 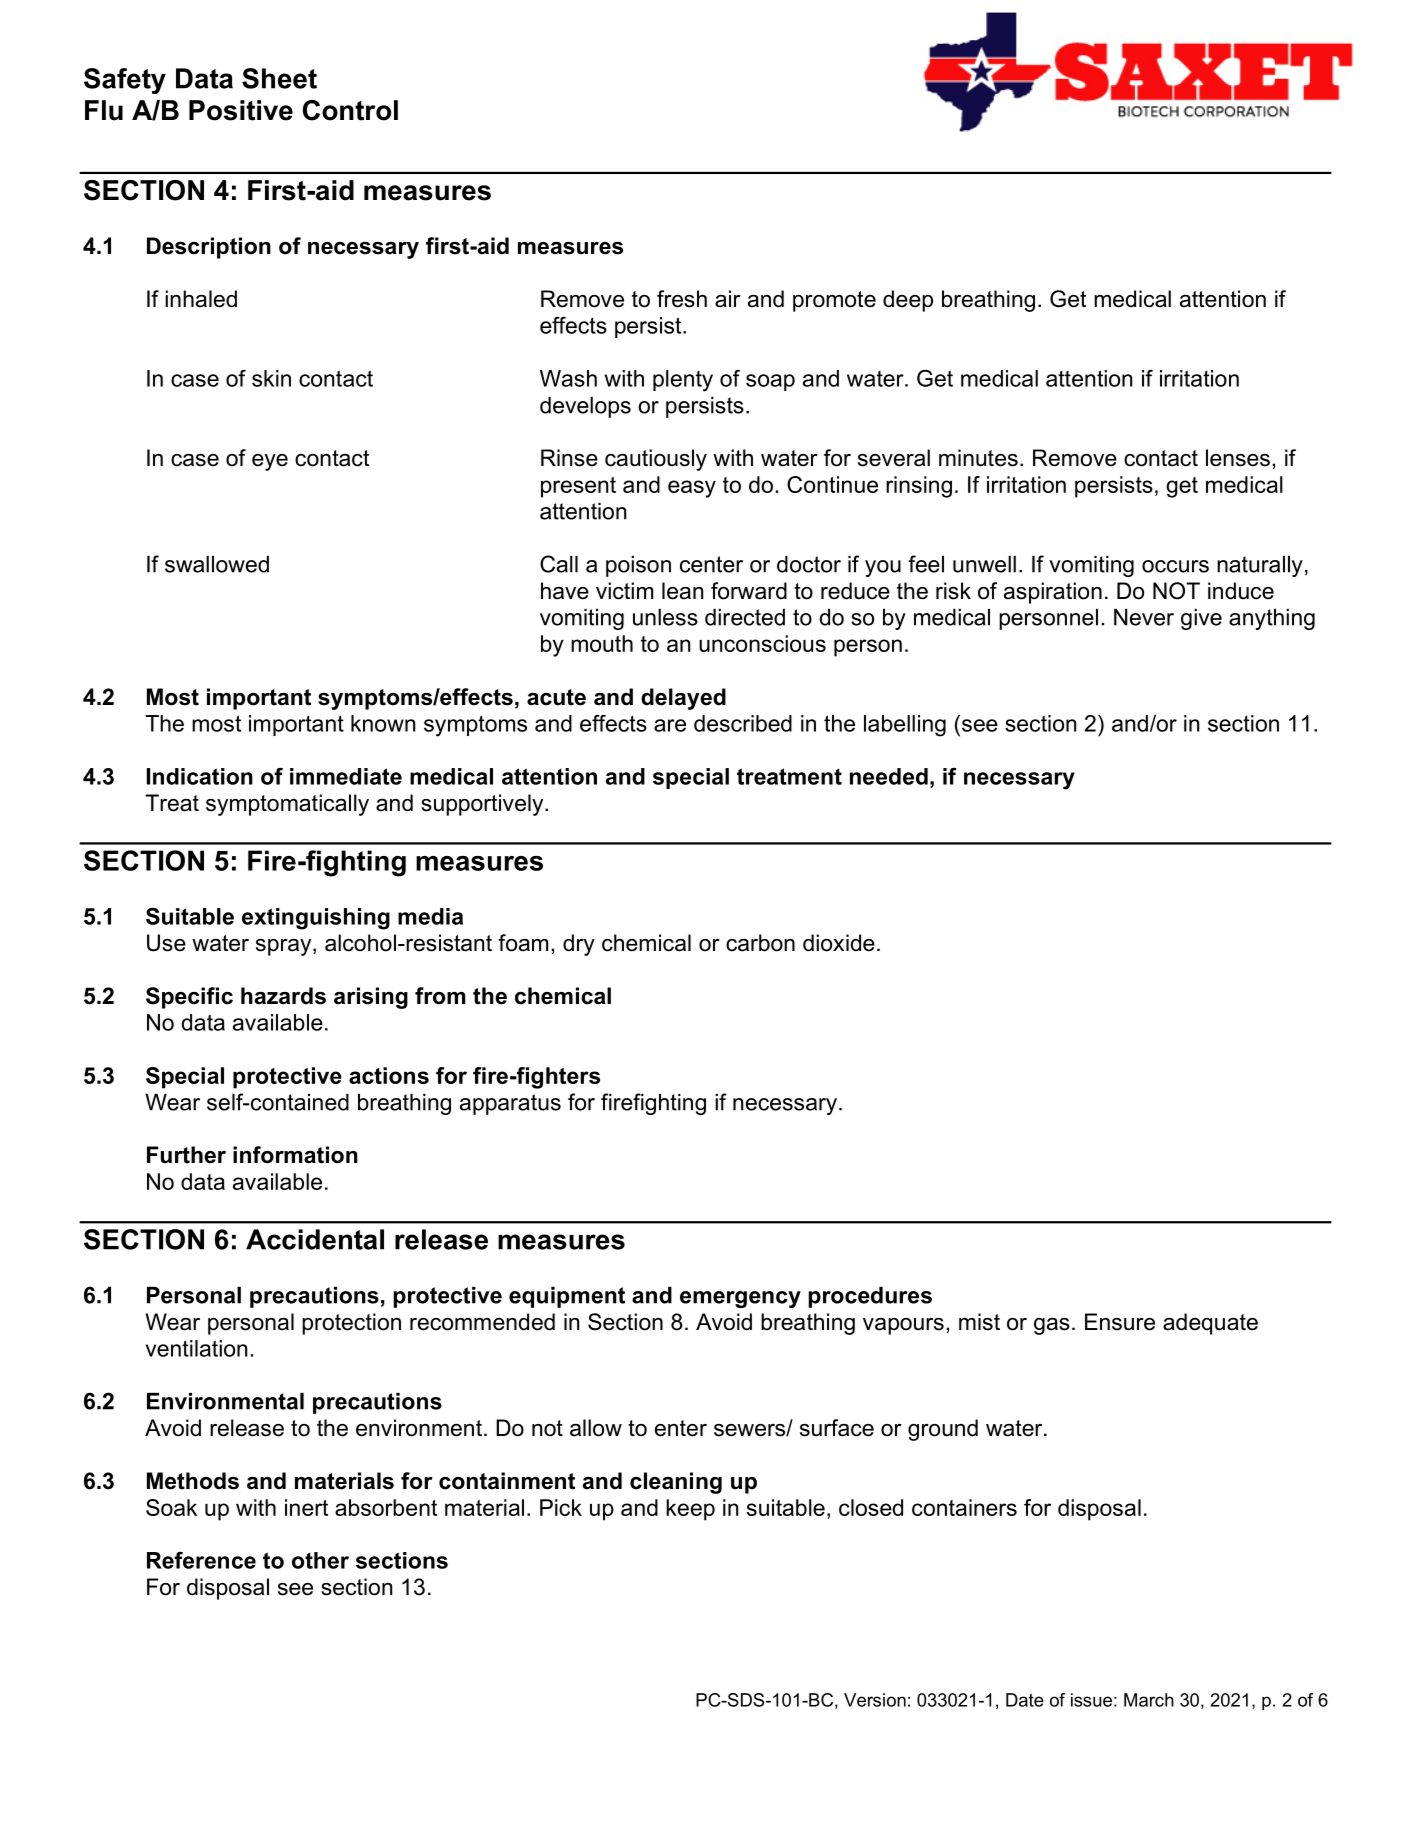 What do you see at coordinates (682, 299) in the page?
I see `fresh` at bounding box center [682, 299].
